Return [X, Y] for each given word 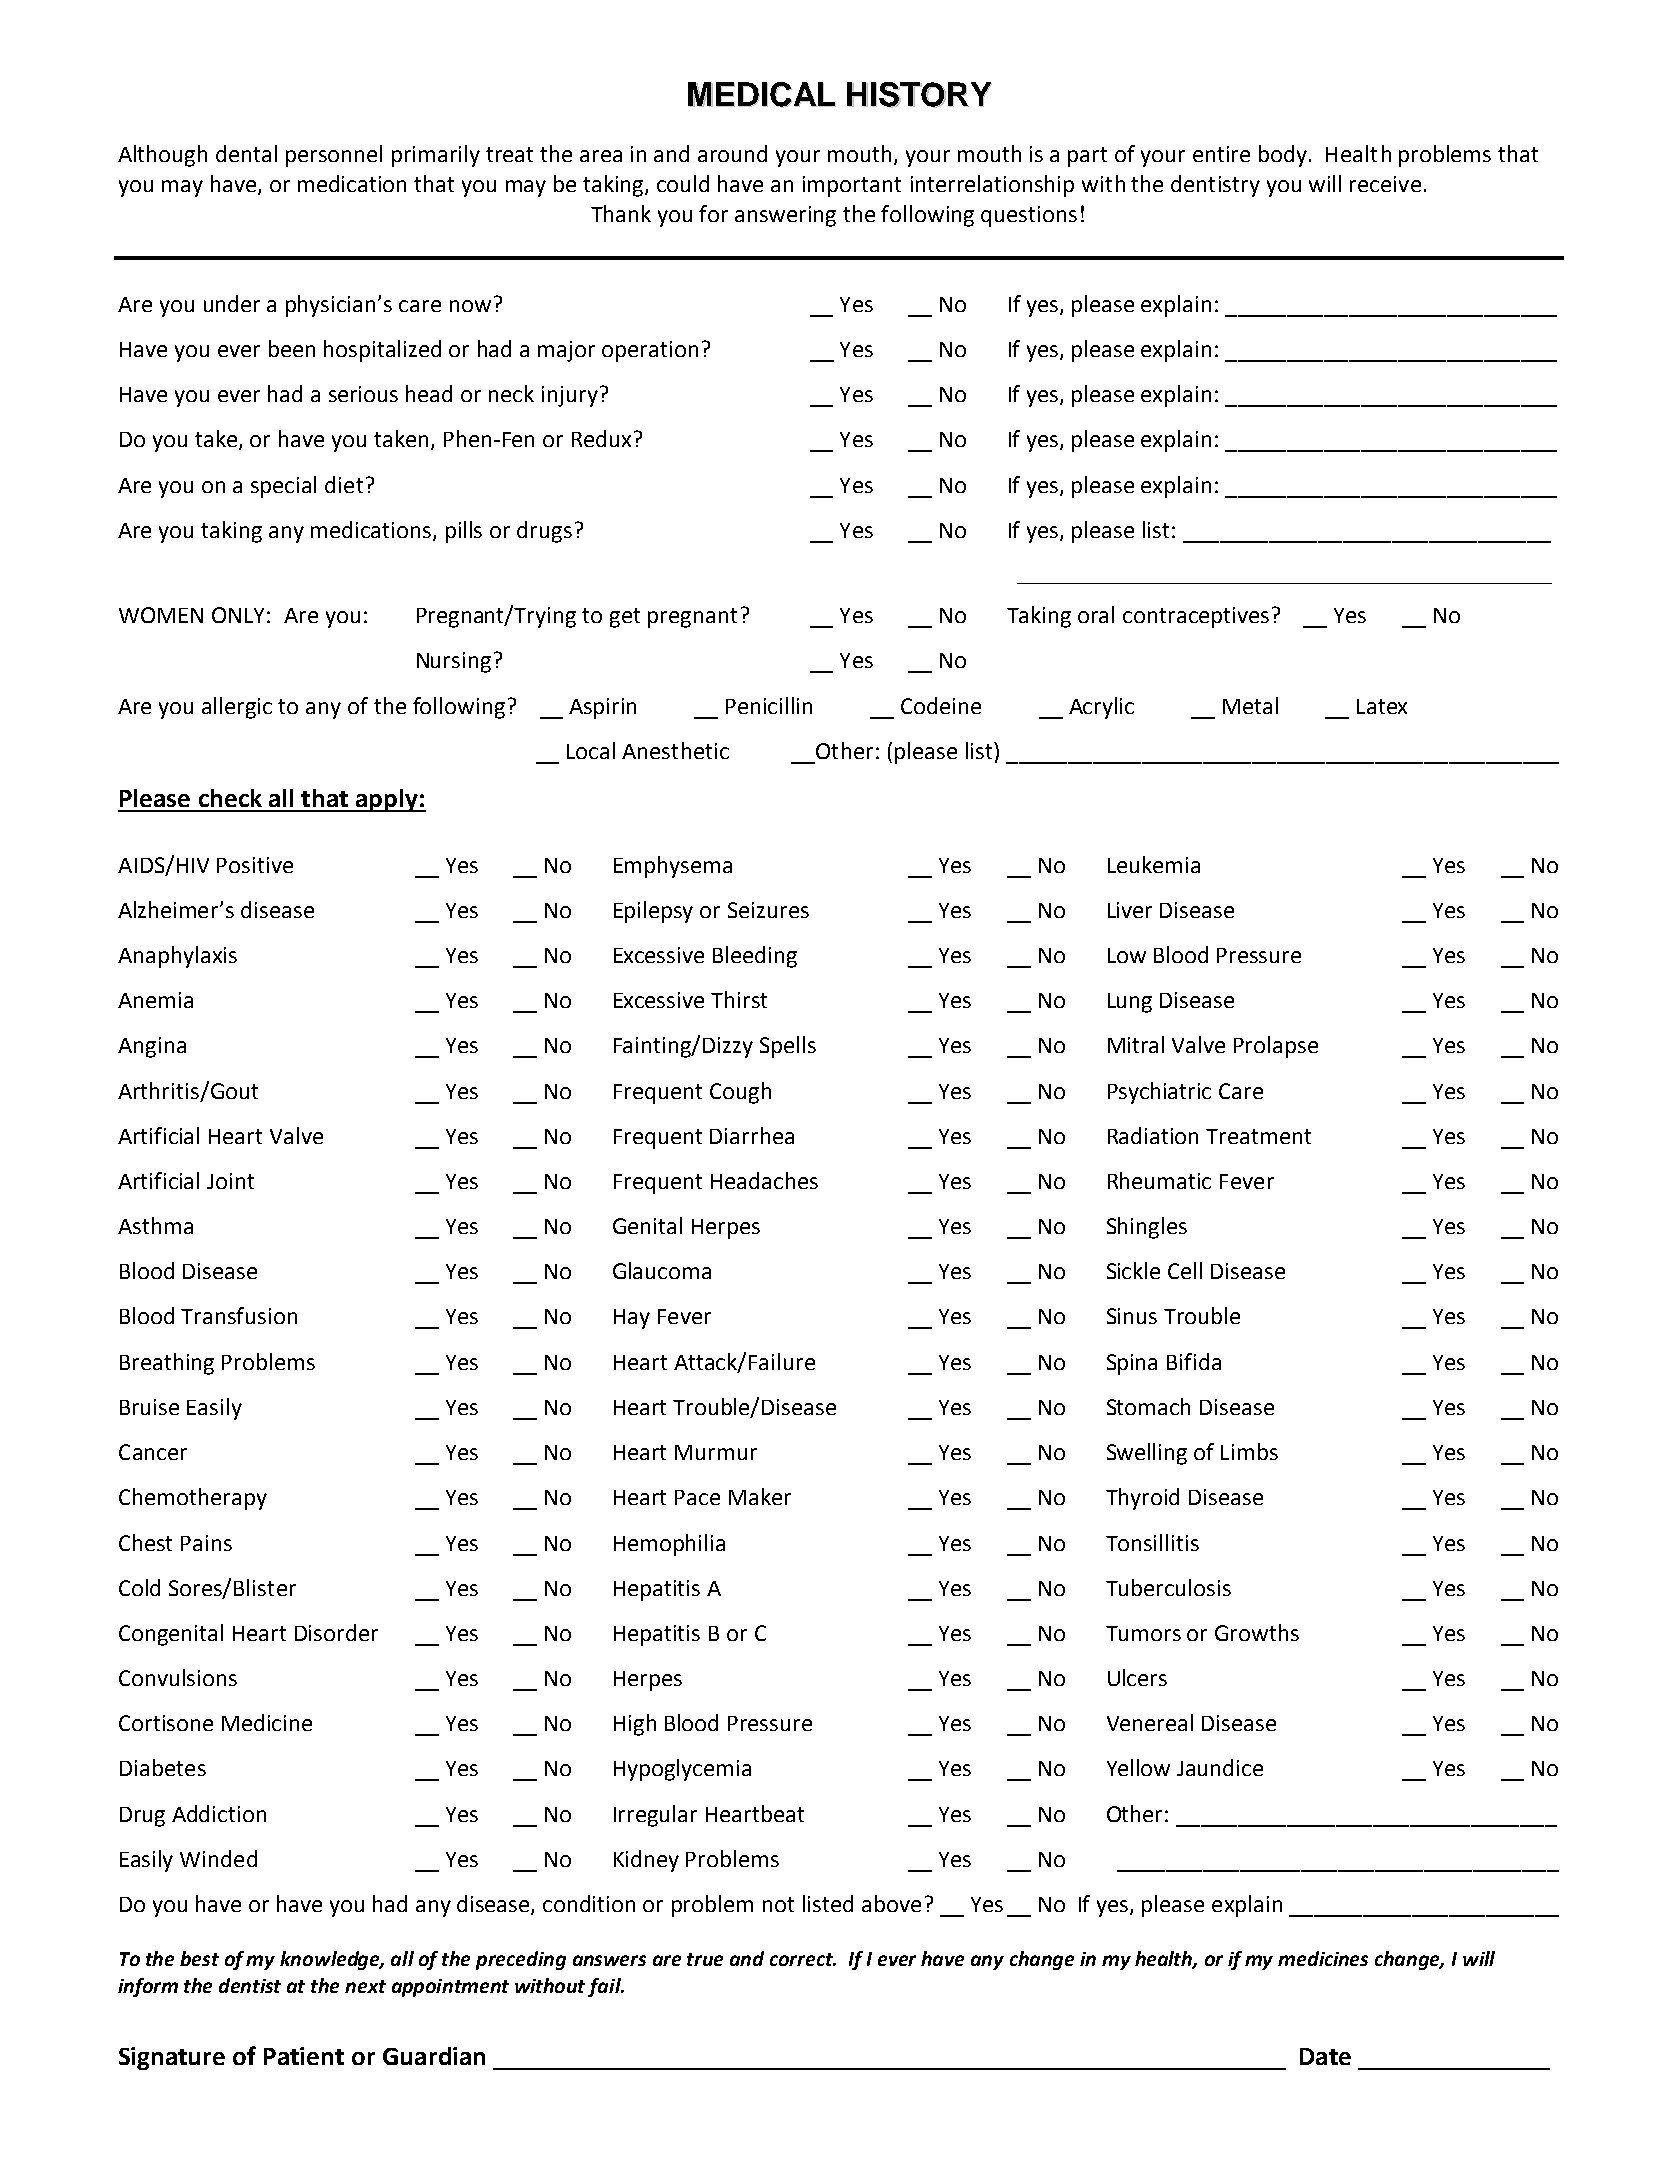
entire [1221, 154]
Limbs [1249, 1451]
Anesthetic [675, 750]
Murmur [716, 1452]
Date [1325, 2056]
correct [803, 1959]
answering [785, 216]
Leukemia [1154, 864]
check [230, 798]
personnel [334, 156]
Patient [304, 2056]
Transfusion [239, 1315]
